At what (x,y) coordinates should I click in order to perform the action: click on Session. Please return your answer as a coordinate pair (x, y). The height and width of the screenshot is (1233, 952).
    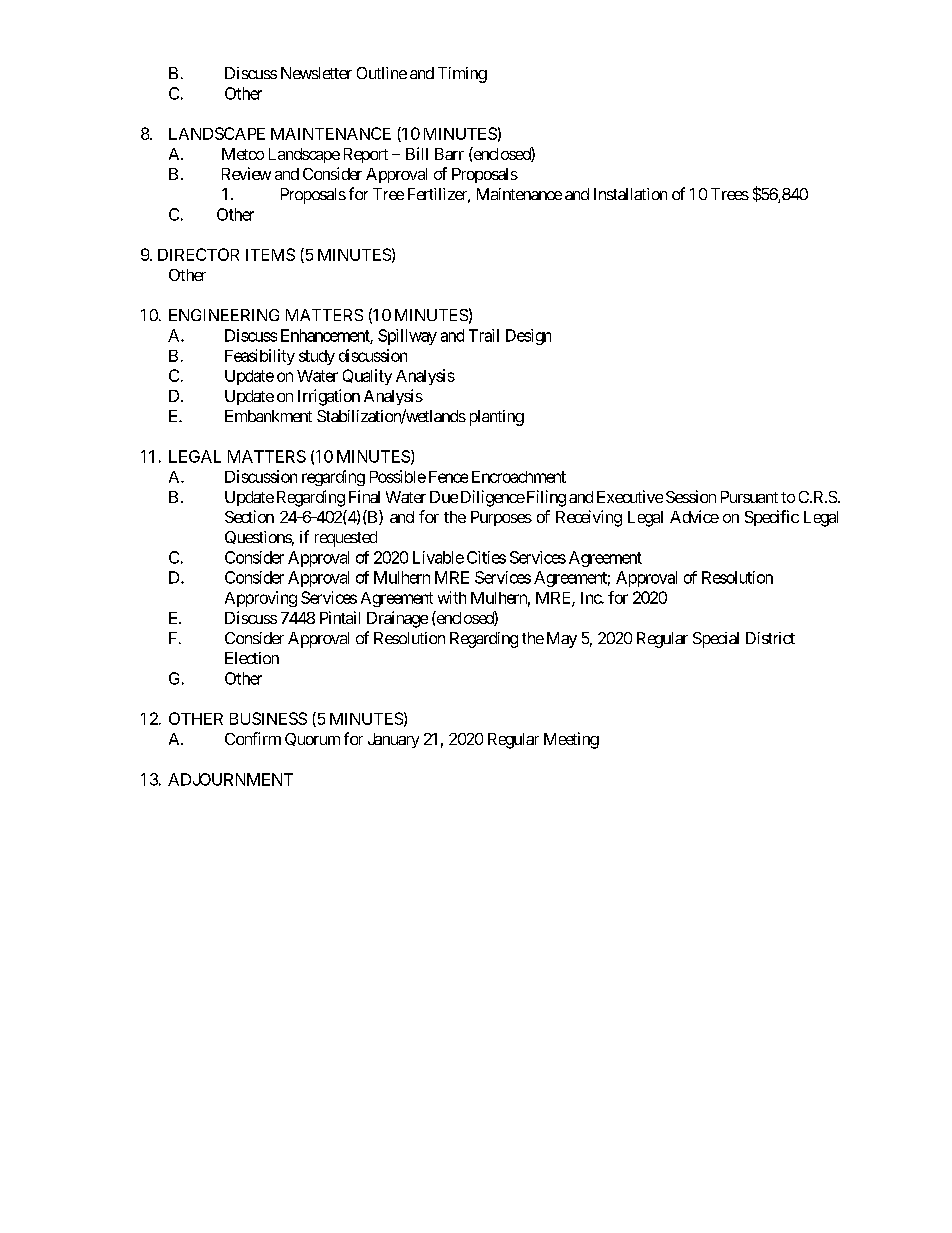
    Looking at the image, I should click on (691, 496).
